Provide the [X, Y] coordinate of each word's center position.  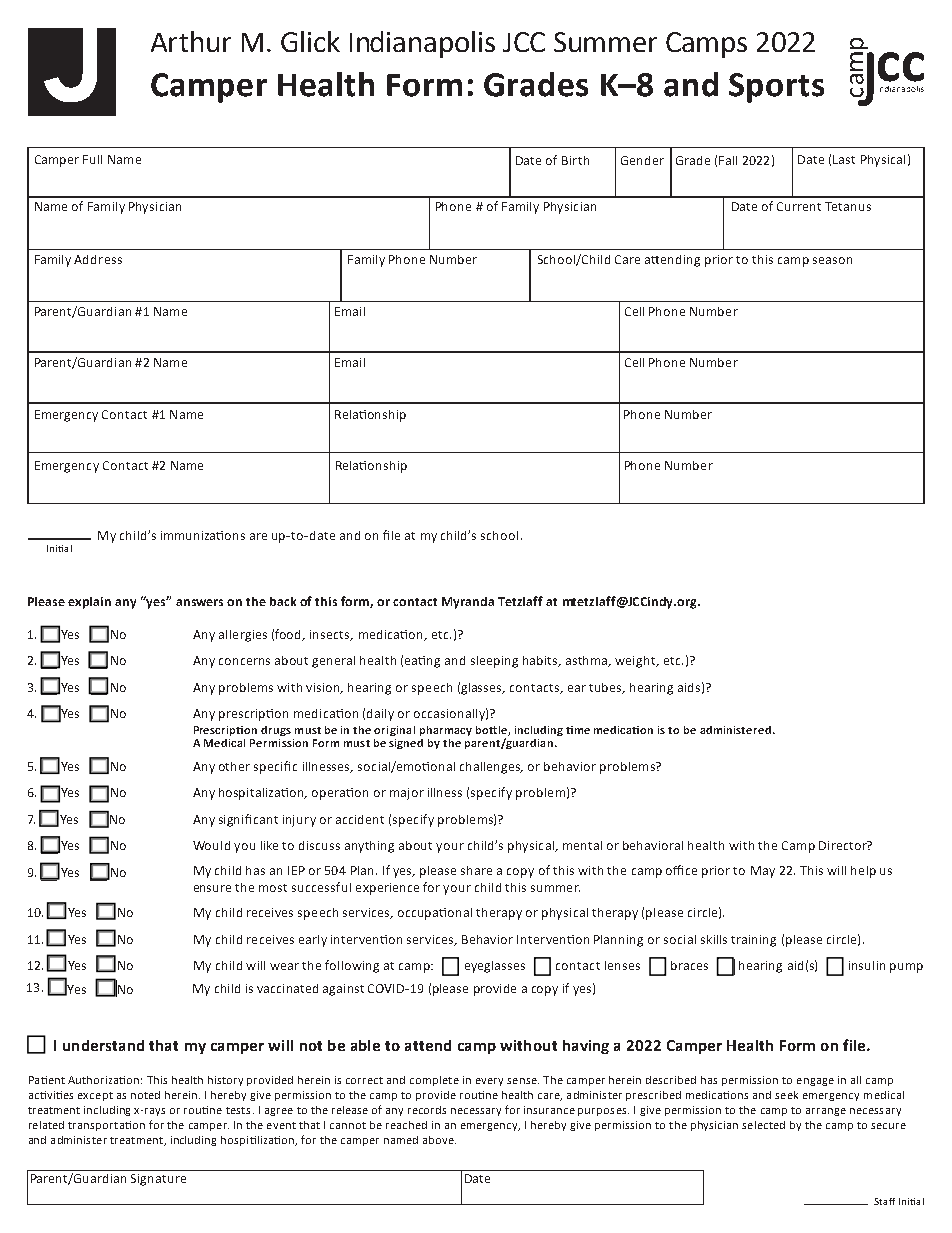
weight [636, 662]
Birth [575, 160]
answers [199, 602]
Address [98, 259]
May [763, 872]
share [476, 870]
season [832, 260]
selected [763, 1125]
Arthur [191, 41]
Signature [158, 1180]
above [439, 1140]
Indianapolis [422, 44]
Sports [776, 88]
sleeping [494, 662]
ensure [212, 888]
